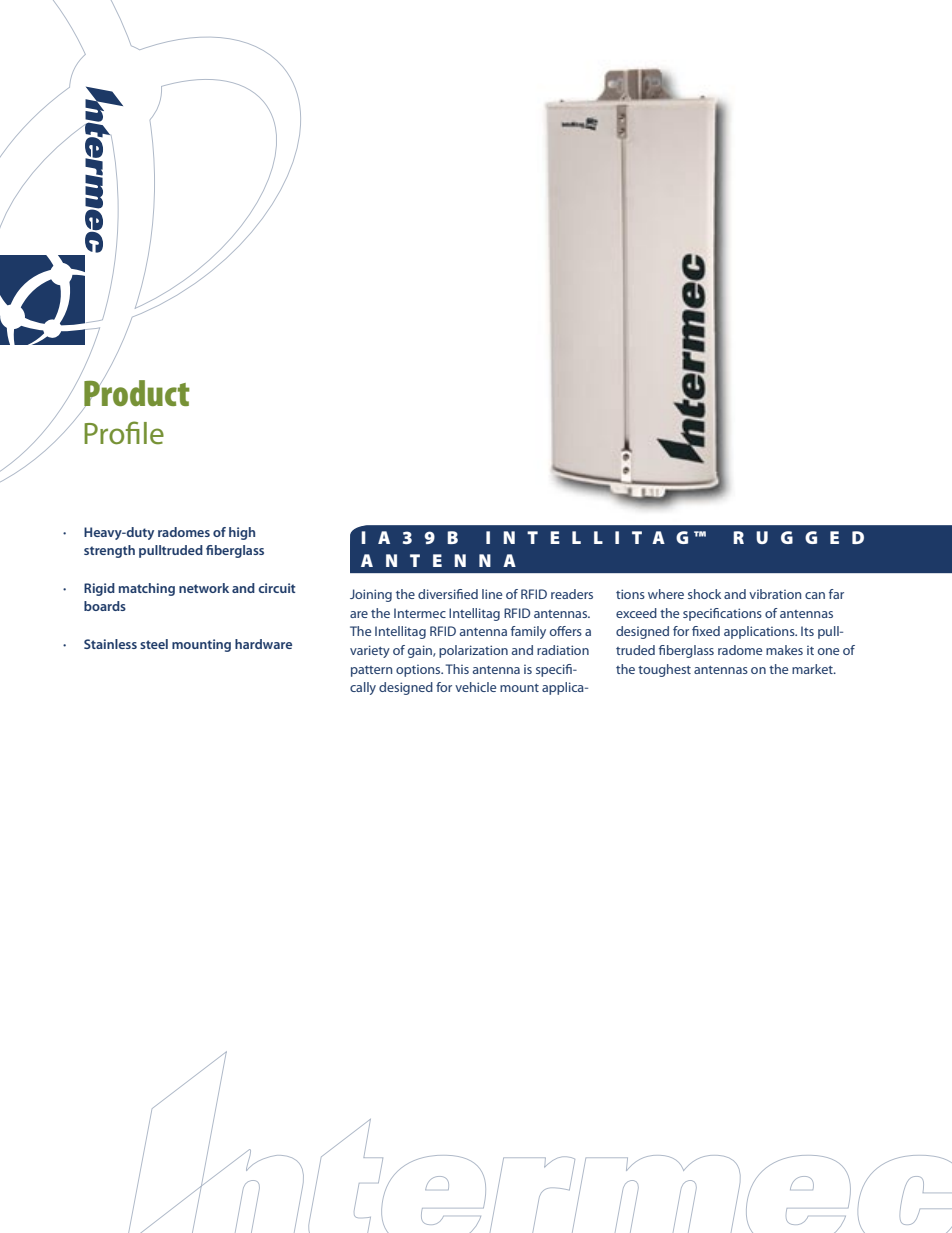 Image resolution: width=952 pixels, height=1233 pixels. Describe the element at coordinates (836, 594) in the page. I see `far` at that location.
